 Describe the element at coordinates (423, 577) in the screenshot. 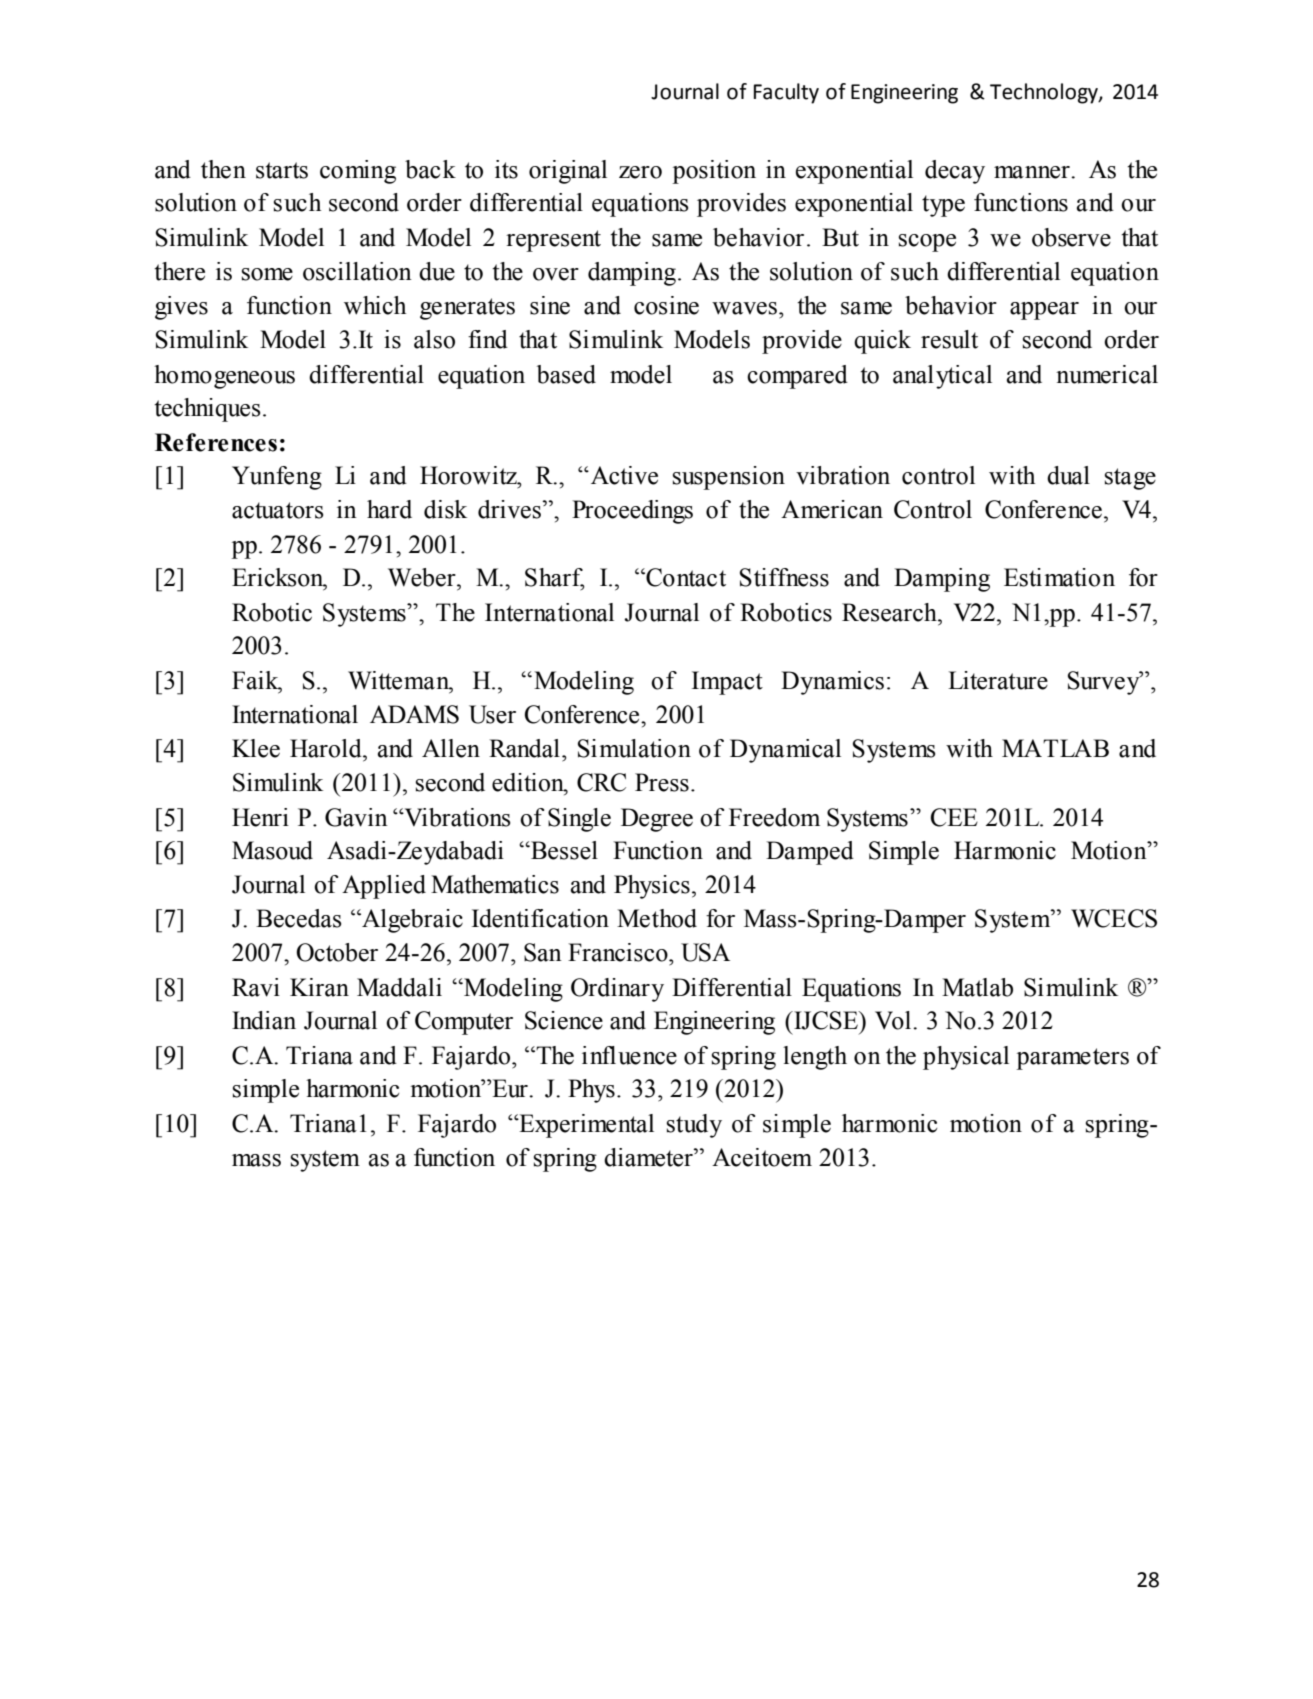

I see `Weber` at that location.
